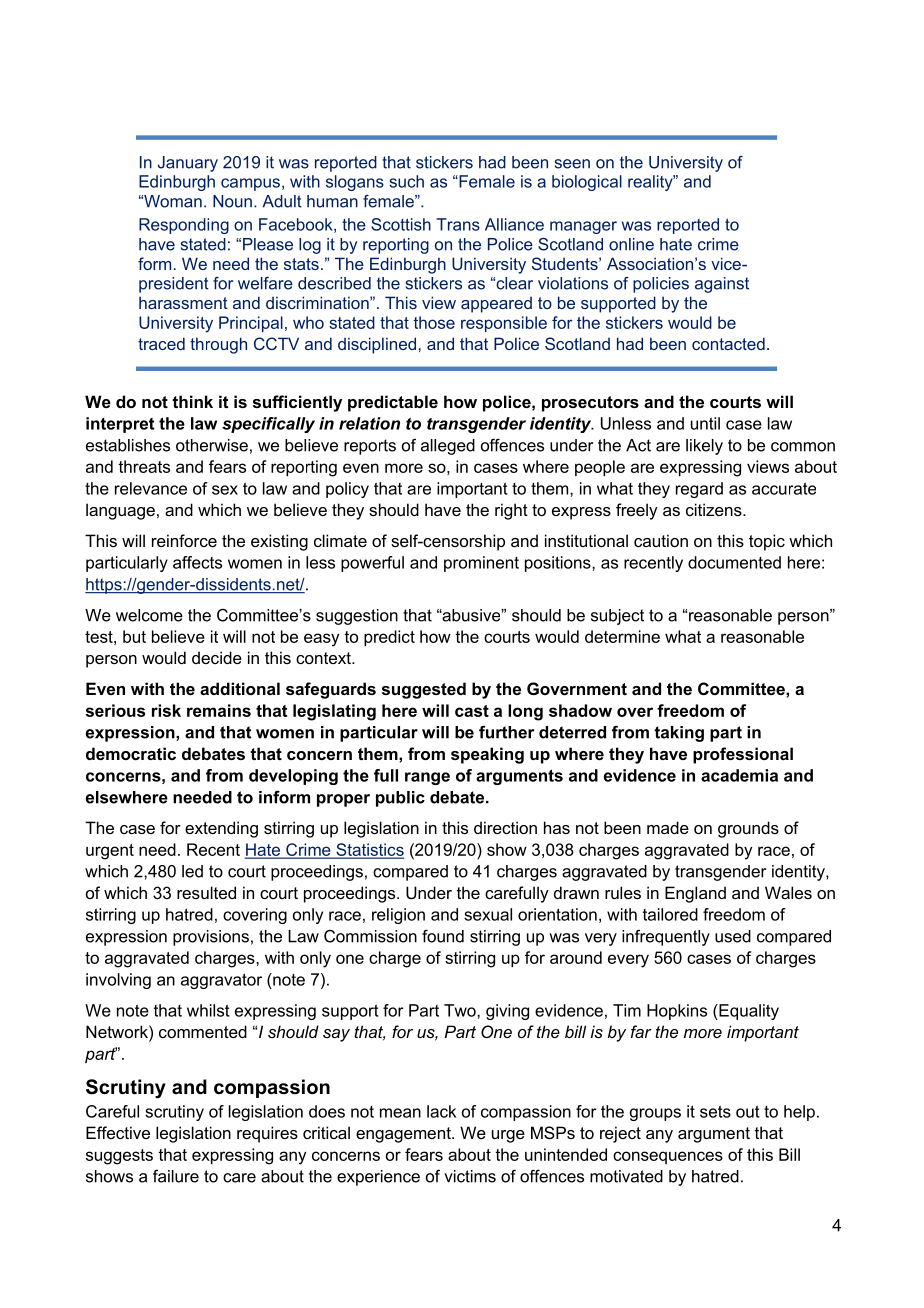 This screenshot has width=924, height=1308. Describe the element at coordinates (176, 1176) in the screenshot. I see `failure` at that location.
